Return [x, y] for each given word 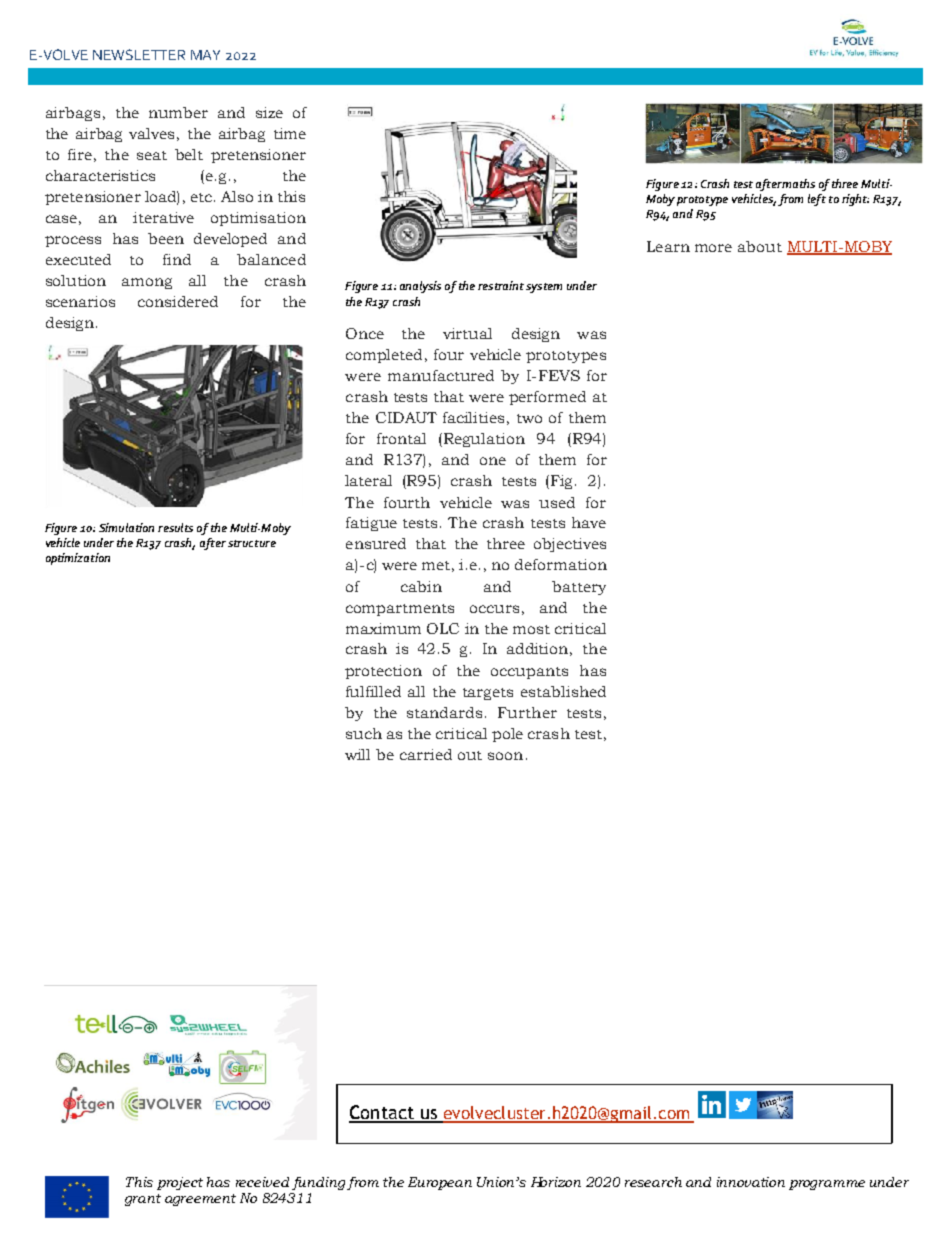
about [760, 246]
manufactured [441, 375]
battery [579, 588]
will [357, 754]
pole [507, 735]
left [817, 200]
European [440, 1183]
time [290, 133]
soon [505, 756]
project [180, 1183]
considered [178, 301]
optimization [78, 559]
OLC [443, 628]
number [178, 112]
